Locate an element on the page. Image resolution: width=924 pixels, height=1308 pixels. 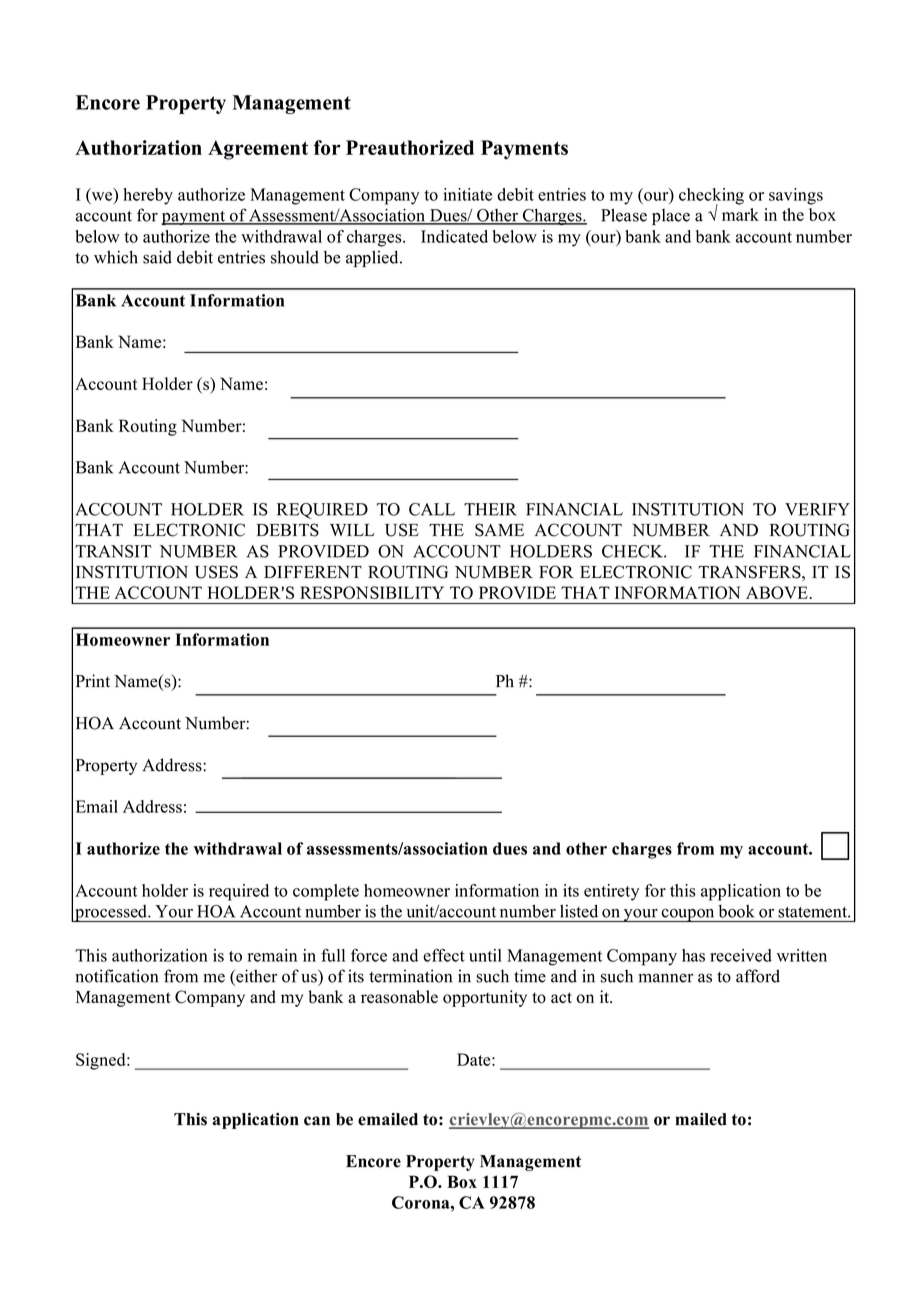
afford is located at coordinates (758, 976).
